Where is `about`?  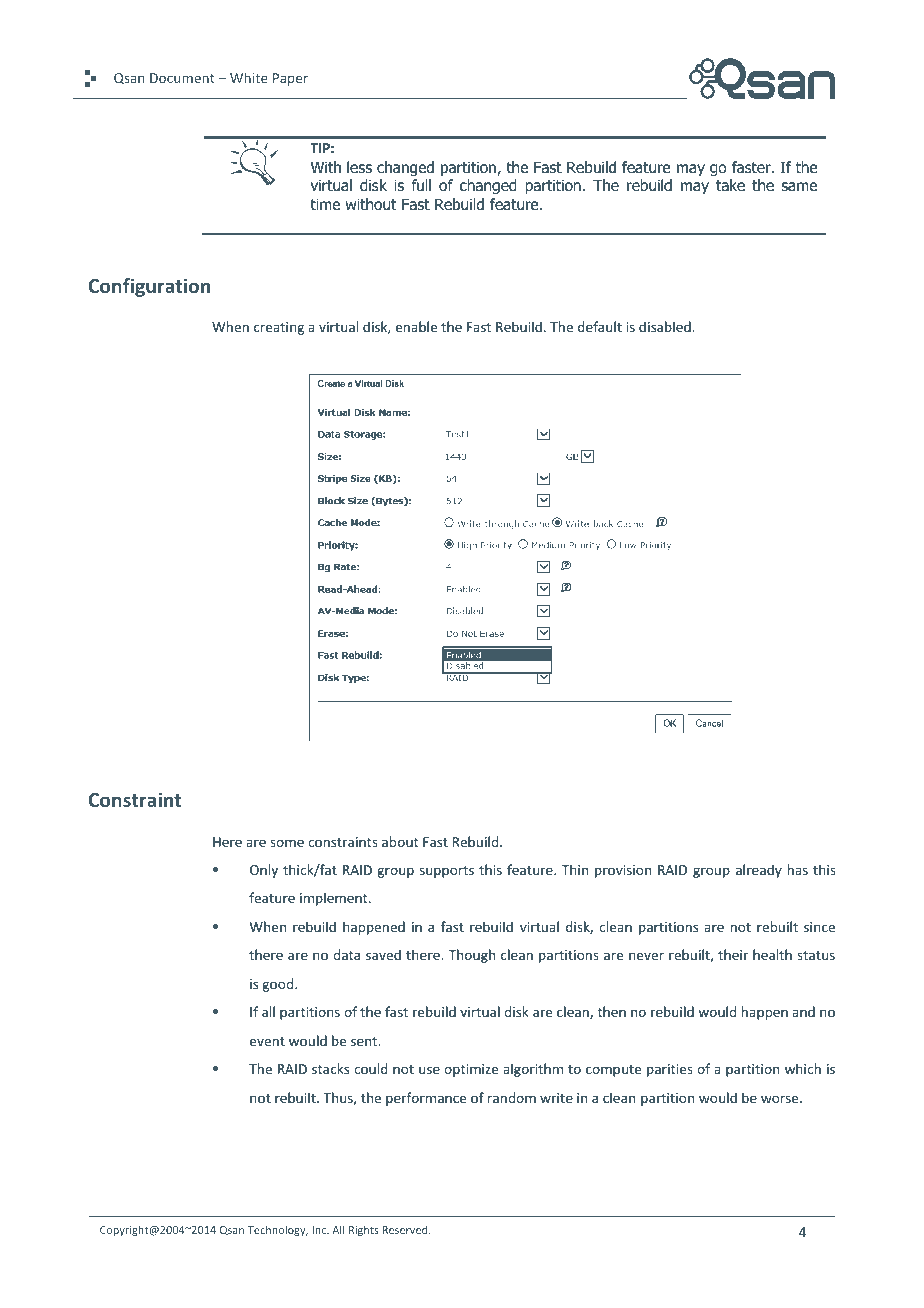
about is located at coordinates (400, 841).
